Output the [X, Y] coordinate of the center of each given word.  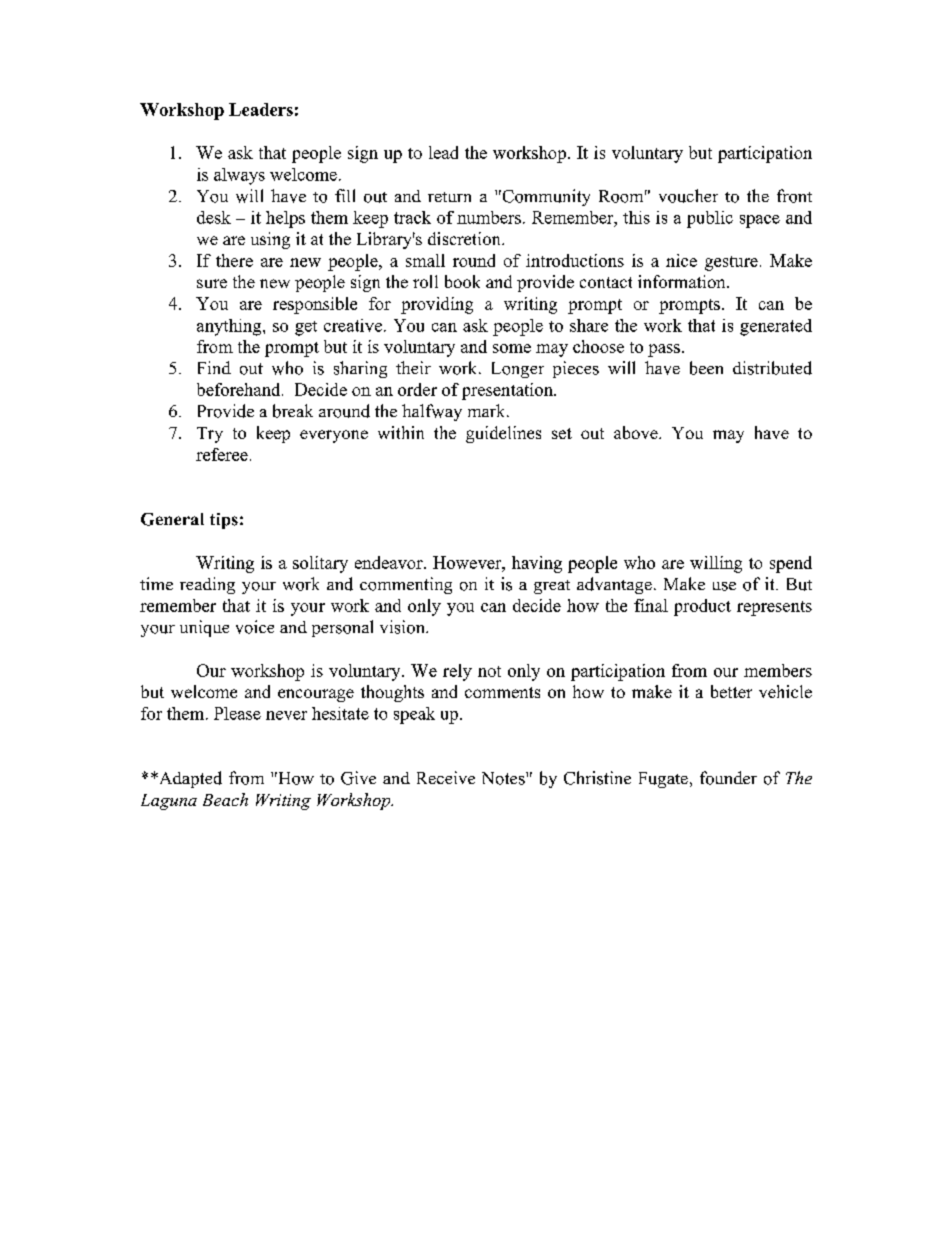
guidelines [503, 434]
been [706, 368]
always [239, 176]
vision [403, 627]
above [637, 432]
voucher [688, 196]
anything [230, 327]
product [702, 607]
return [449, 197]
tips [224, 521]
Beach [225, 799]
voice [255, 627]
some [512, 348]
